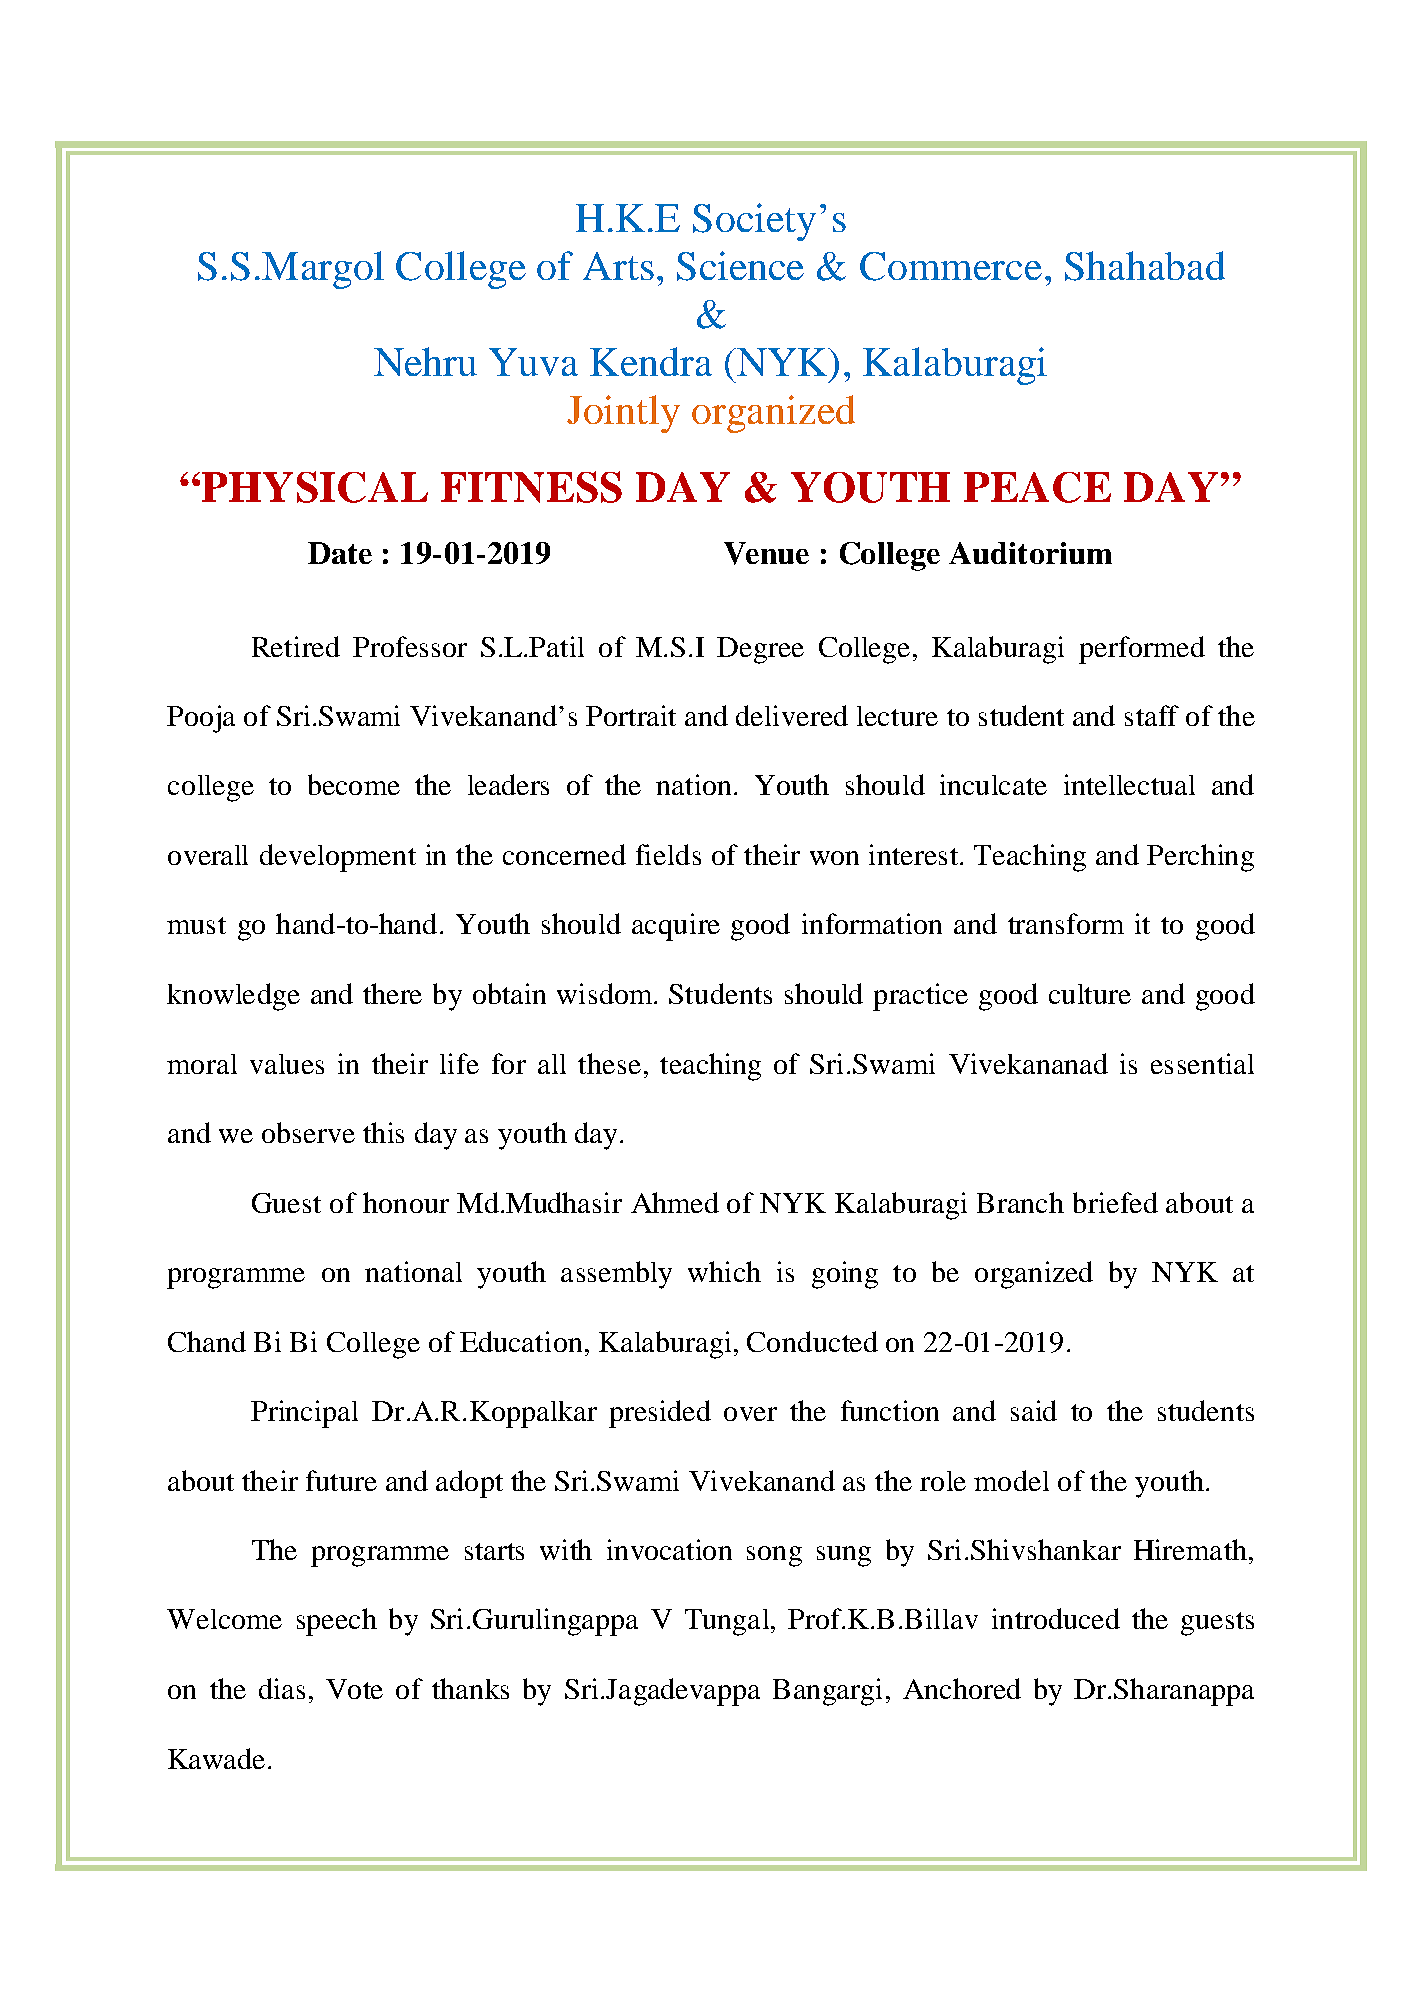  I want to click on culture, so click(1090, 994).
